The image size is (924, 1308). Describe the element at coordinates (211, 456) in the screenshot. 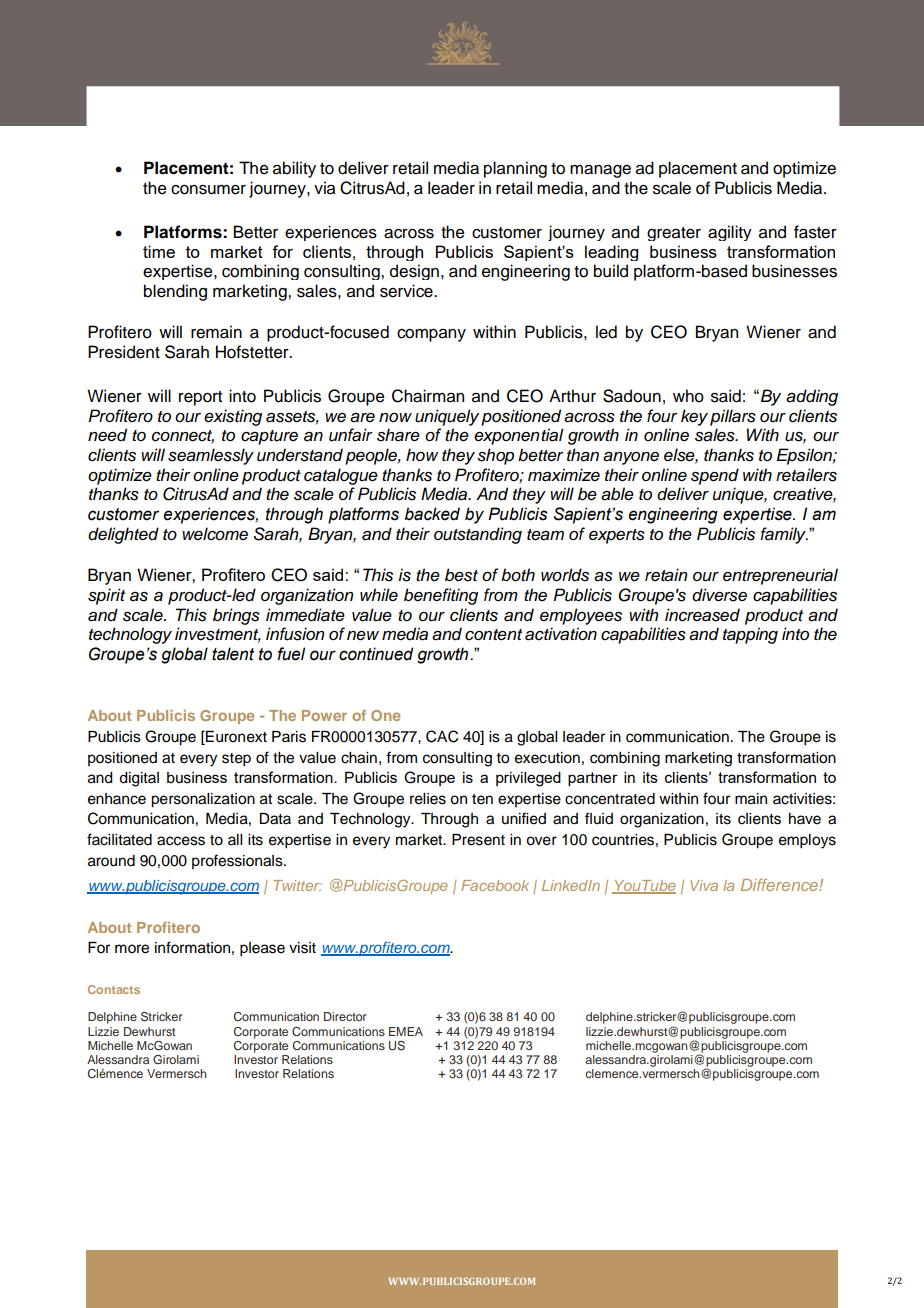

I see `seamlessly` at that location.
